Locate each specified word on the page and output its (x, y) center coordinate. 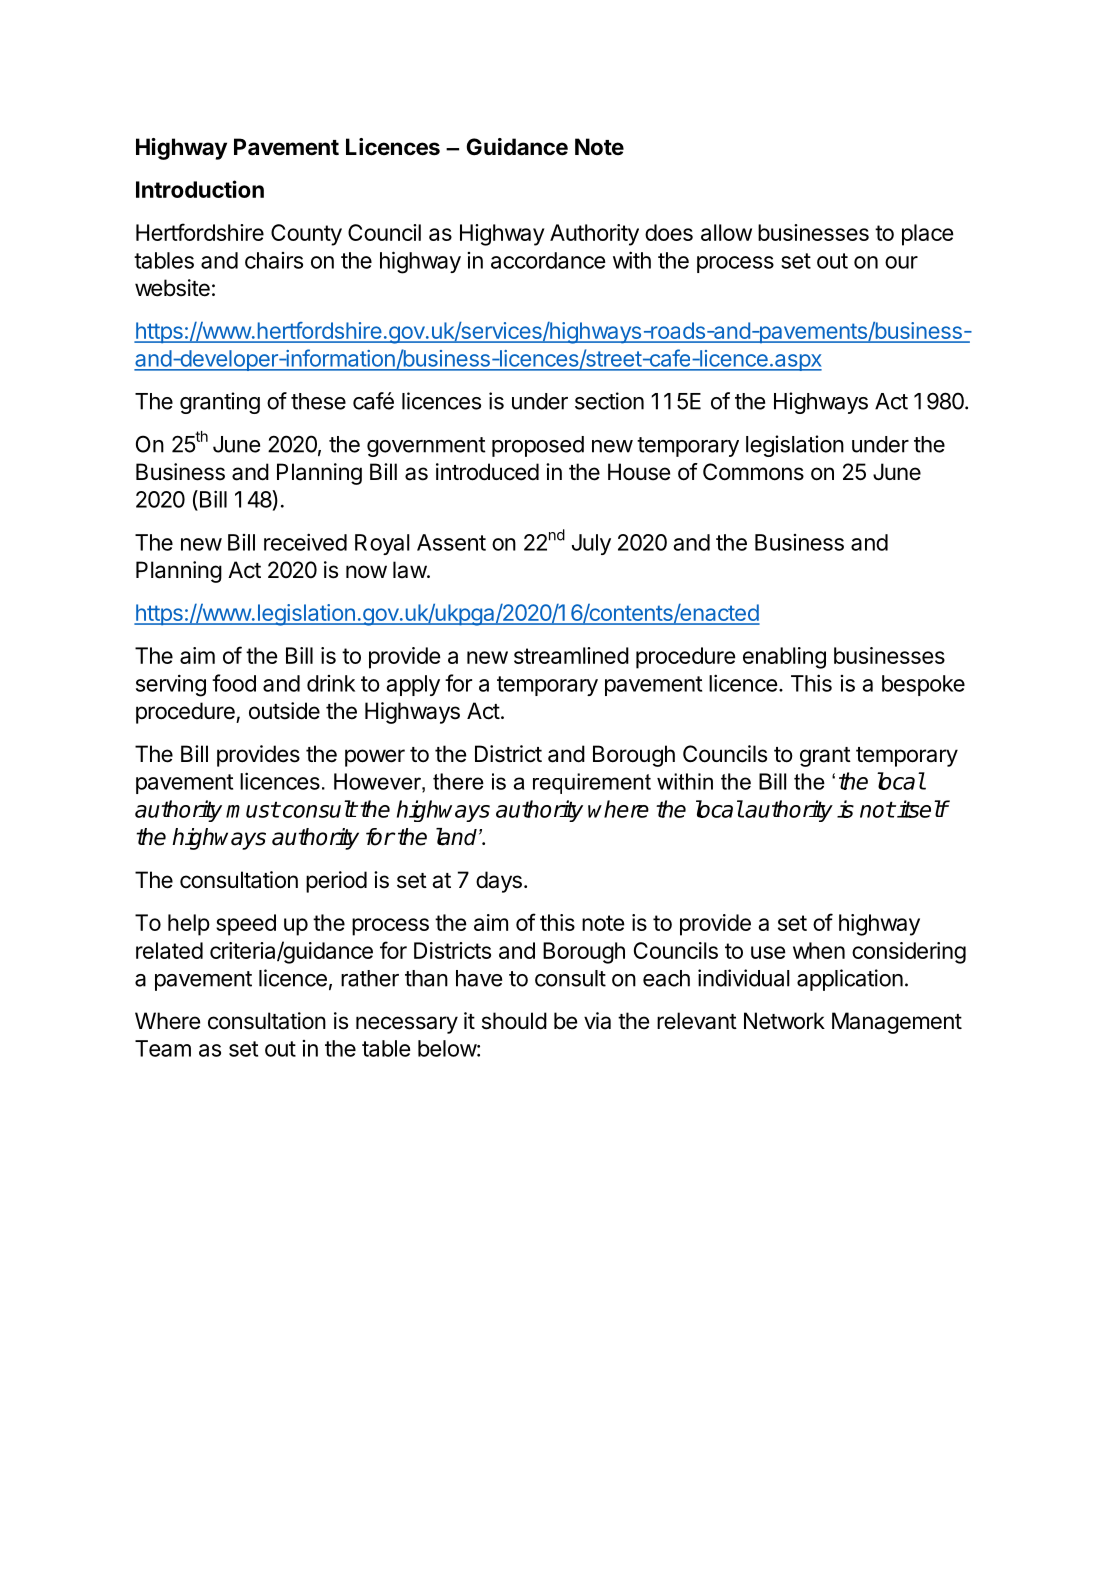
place (928, 235)
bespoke (923, 685)
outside (284, 711)
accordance (548, 260)
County (306, 235)
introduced (487, 472)
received (305, 542)
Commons (753, 472)
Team (163, 1048)
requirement (592, 783)
